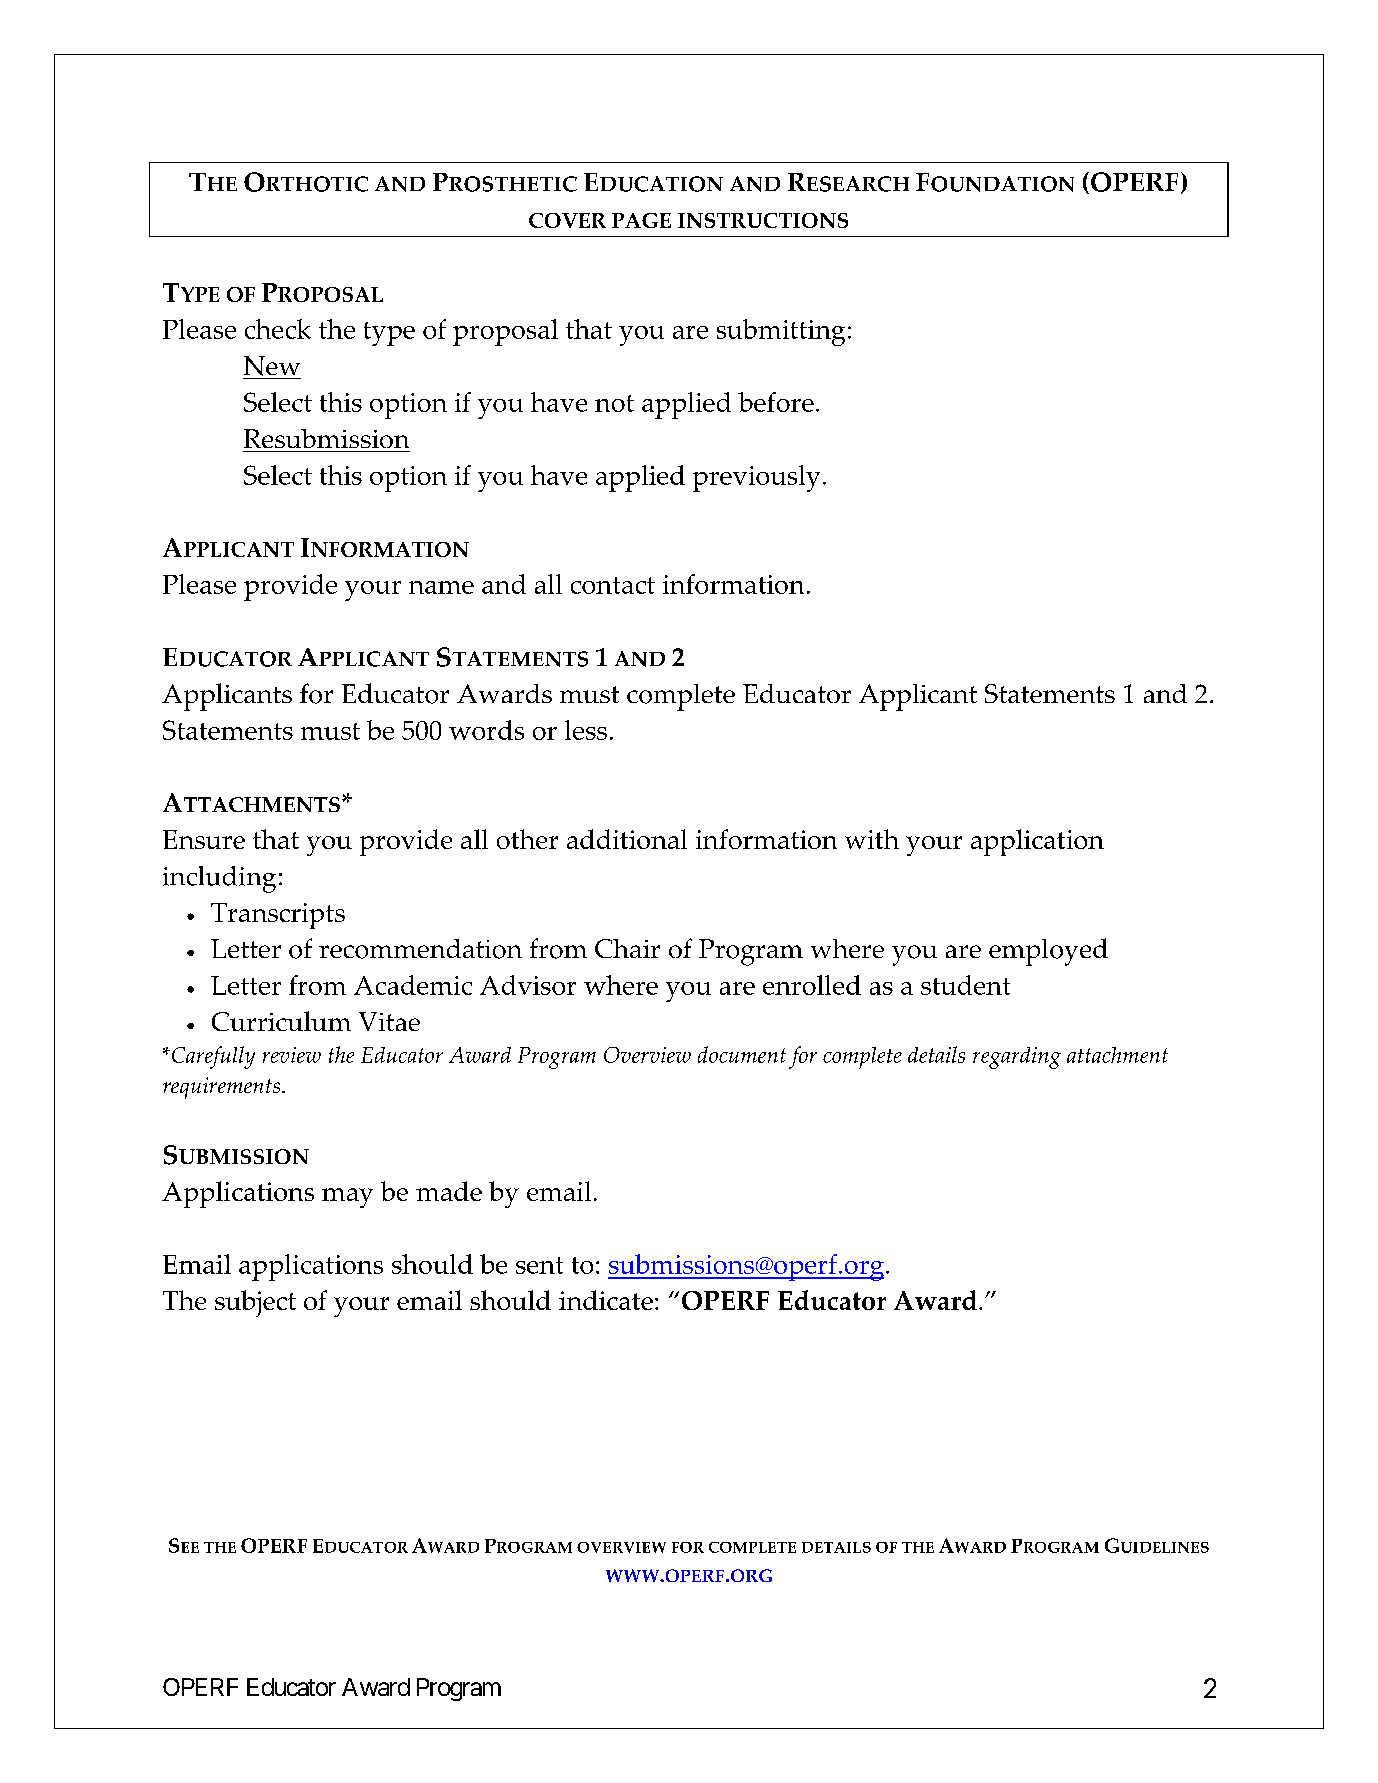 The image size is (1378, 1783). What do you see at coordinates (641, 220) in the image?
I see `PAGE` at bounding box center [641, 220].
